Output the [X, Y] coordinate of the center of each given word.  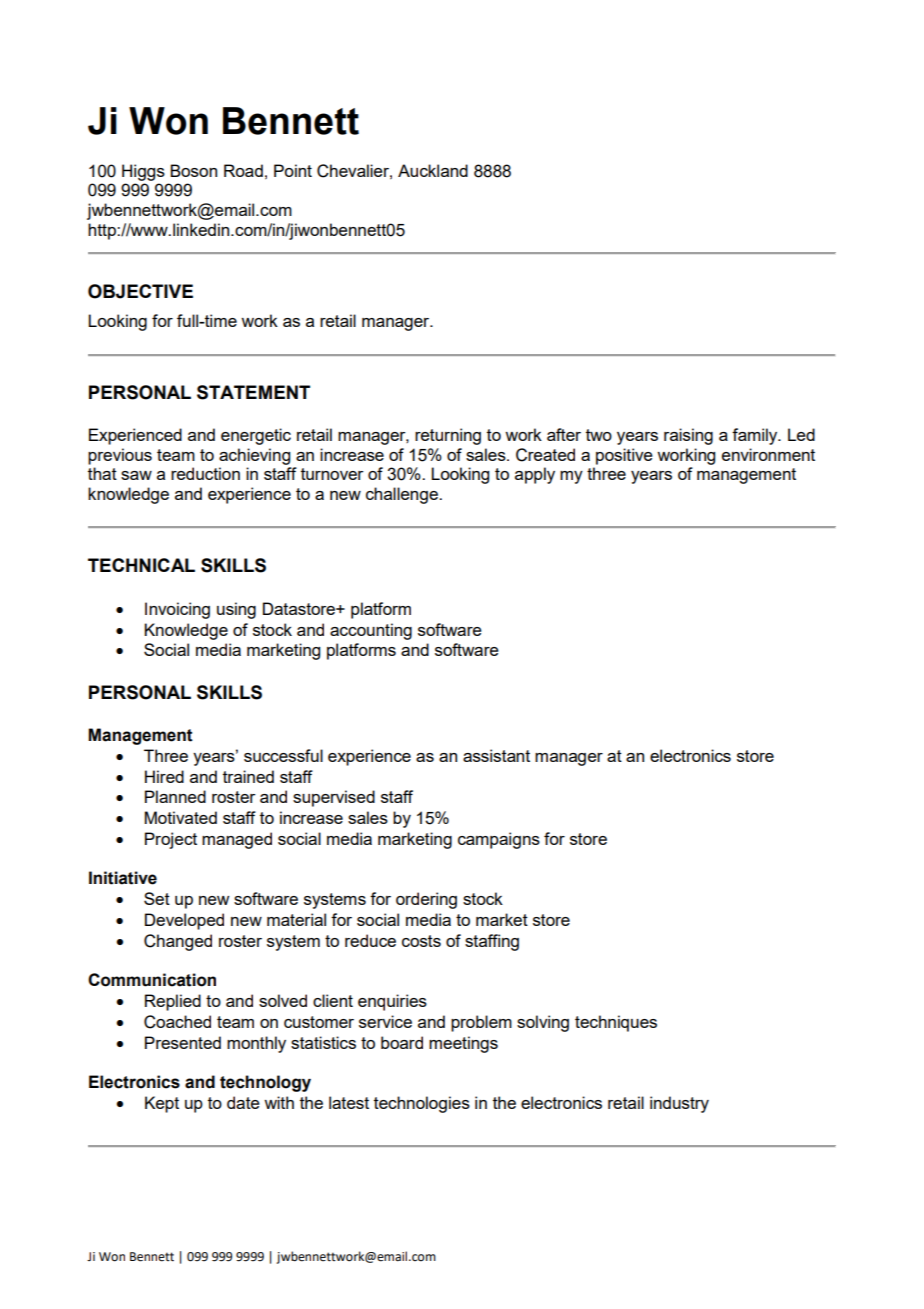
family [756, 436]
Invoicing [177, 610]
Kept [162, 1104]
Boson [193, 170]
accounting [371, 631]
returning [448, 436]
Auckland [433, 170]
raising [688, 436]
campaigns [499, 840]
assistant [496, 755]
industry [679, 1104]
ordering [426, 900]
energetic [256, 436]
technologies [422, 1104]
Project [171, 840]
